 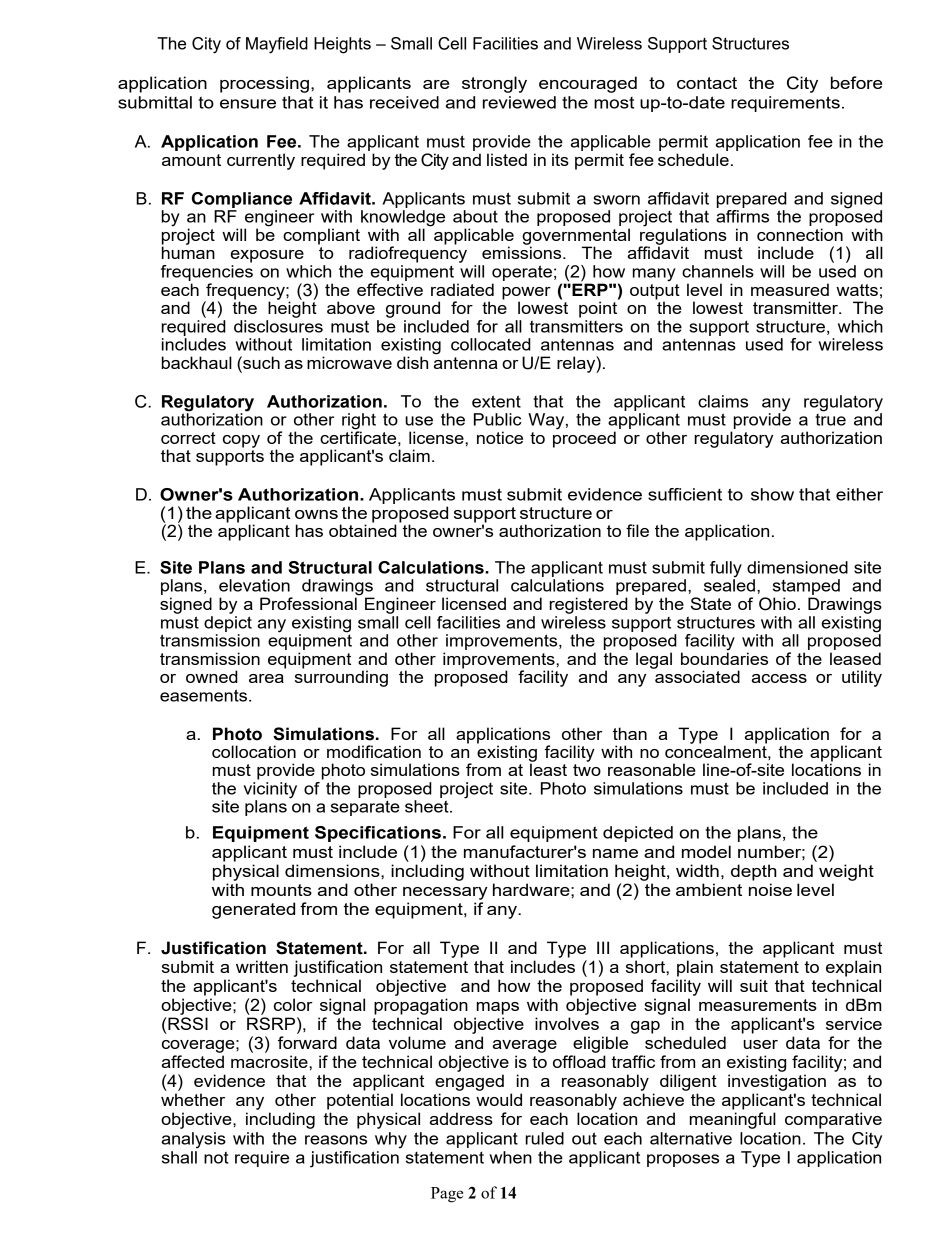 I want to click on meaningful, so click(x=733, y=1120).
